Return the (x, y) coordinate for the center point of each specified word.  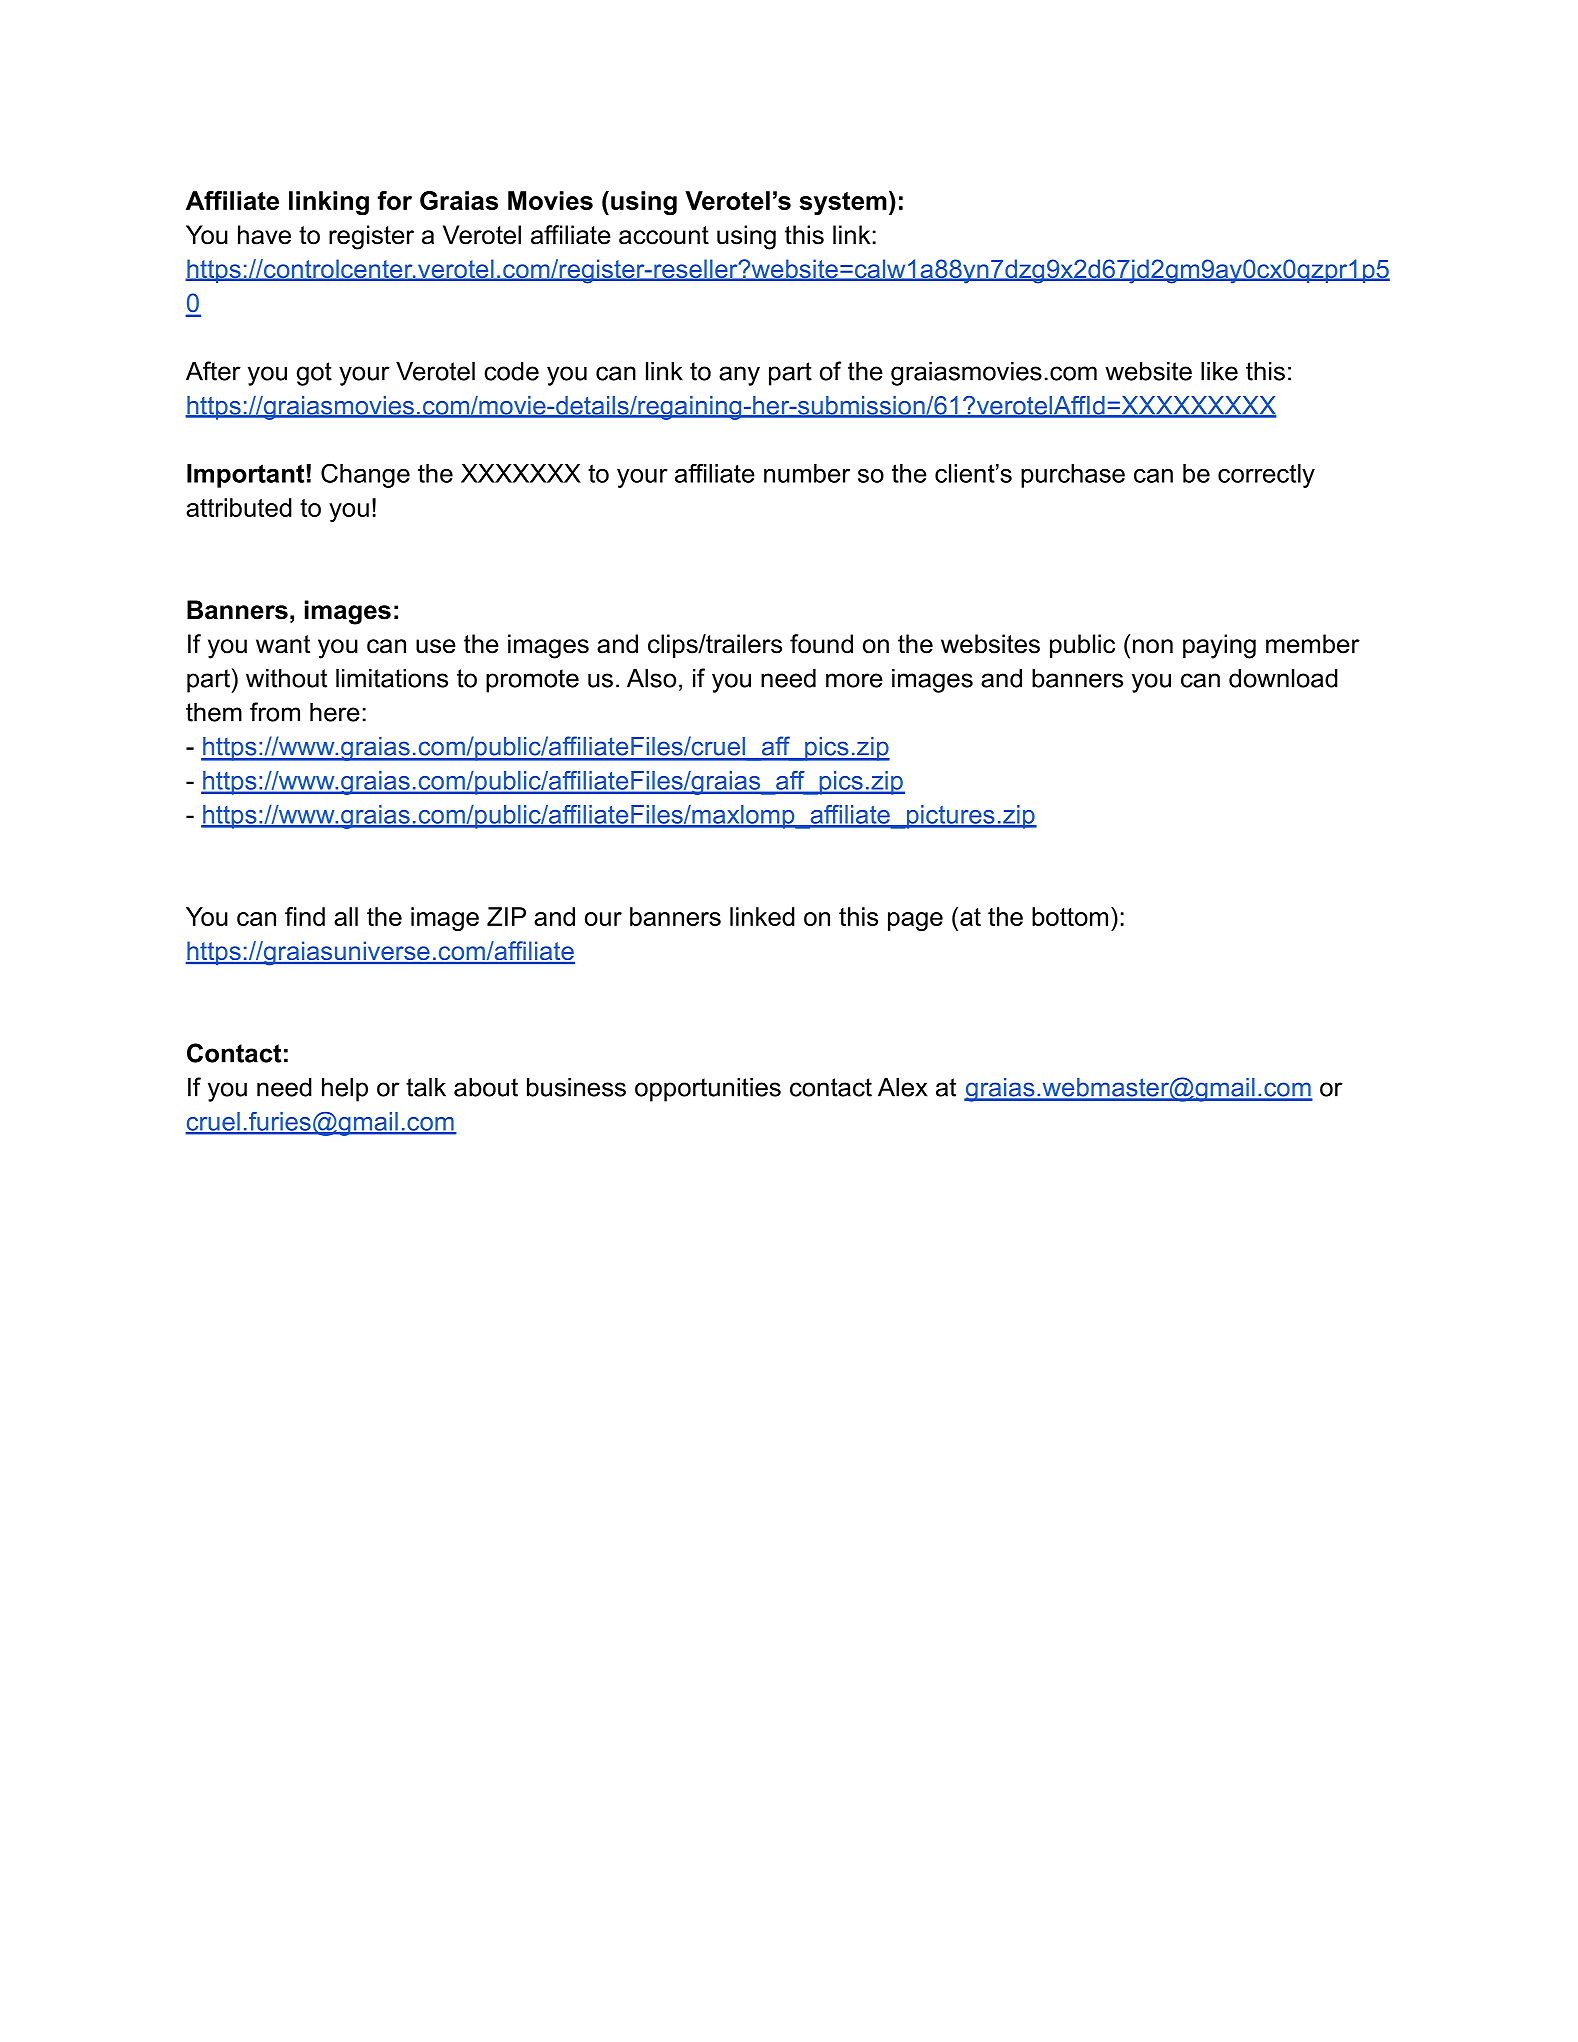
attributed (239, 507)
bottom (1070, 916)
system (843, 203)
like (1219, 371)
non (1153, 646)
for (394, 200)
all (346, 916)
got (314, 374)
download (1283, 678)
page (915, 921)
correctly (1266, 476)
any (739, 376)
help (345, 1089)
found (821, 644)
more (854, 680)
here (335, 712)
